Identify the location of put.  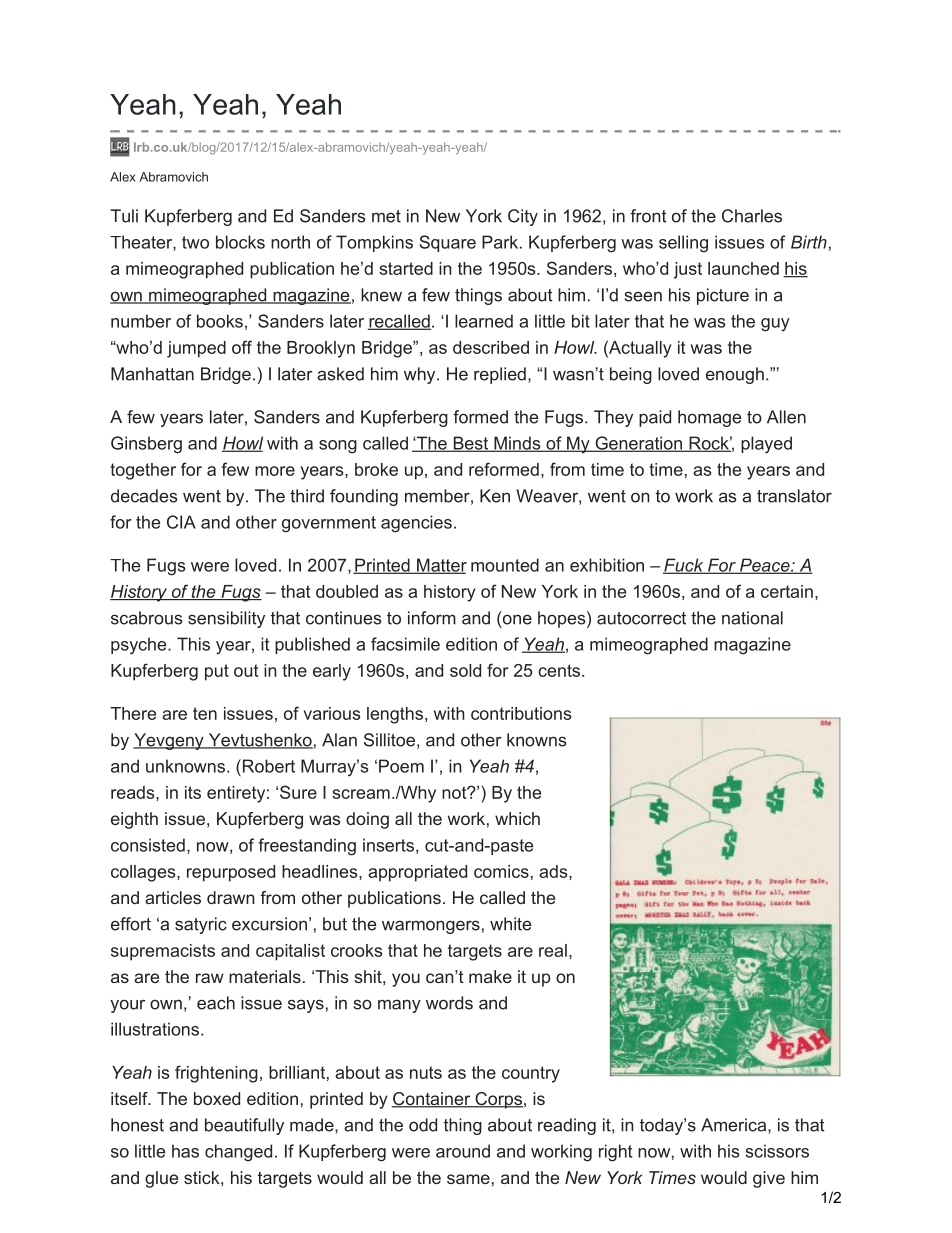
(217, 672).
